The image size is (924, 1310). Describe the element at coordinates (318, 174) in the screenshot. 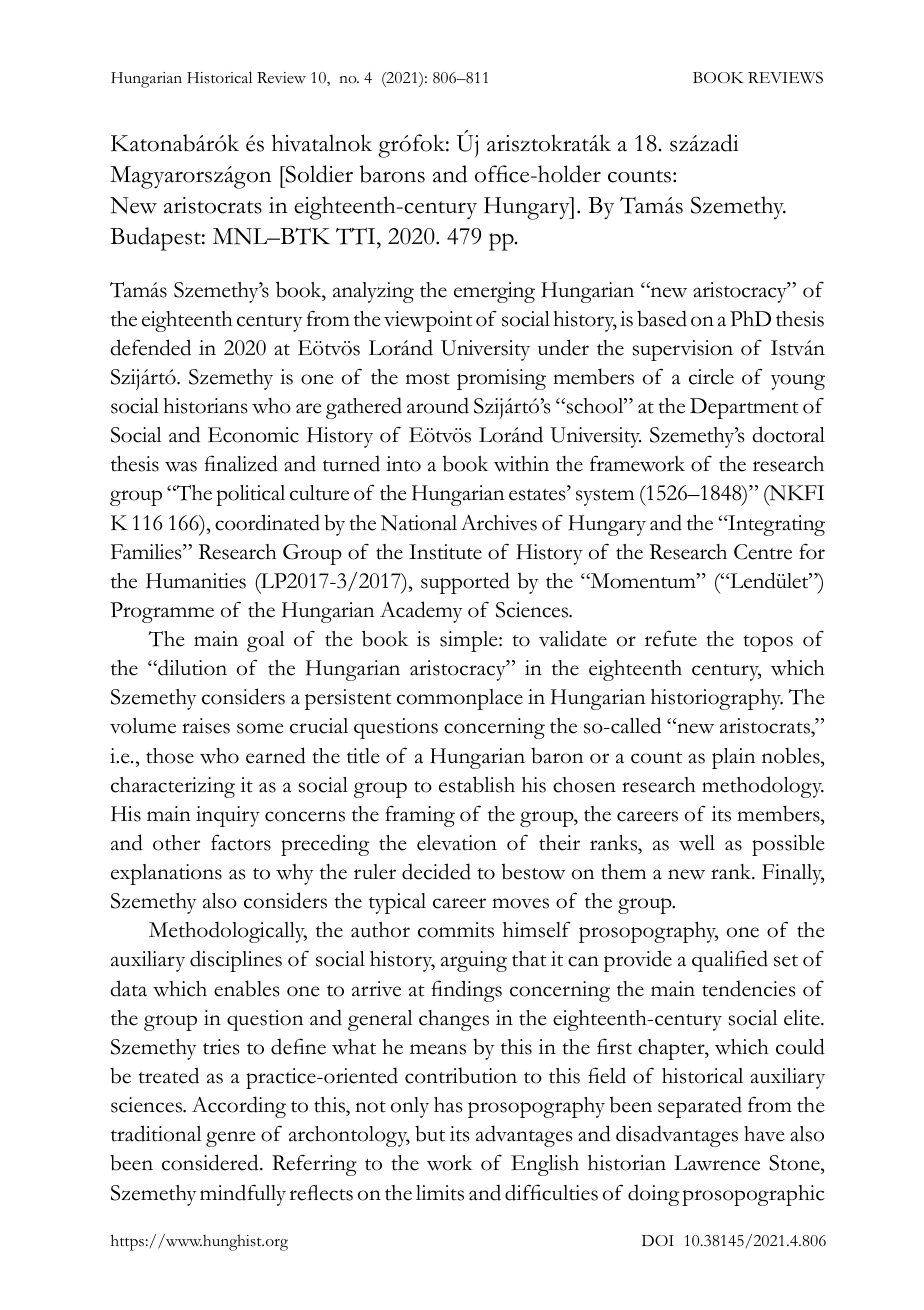

I see `Soldier` at that location.
